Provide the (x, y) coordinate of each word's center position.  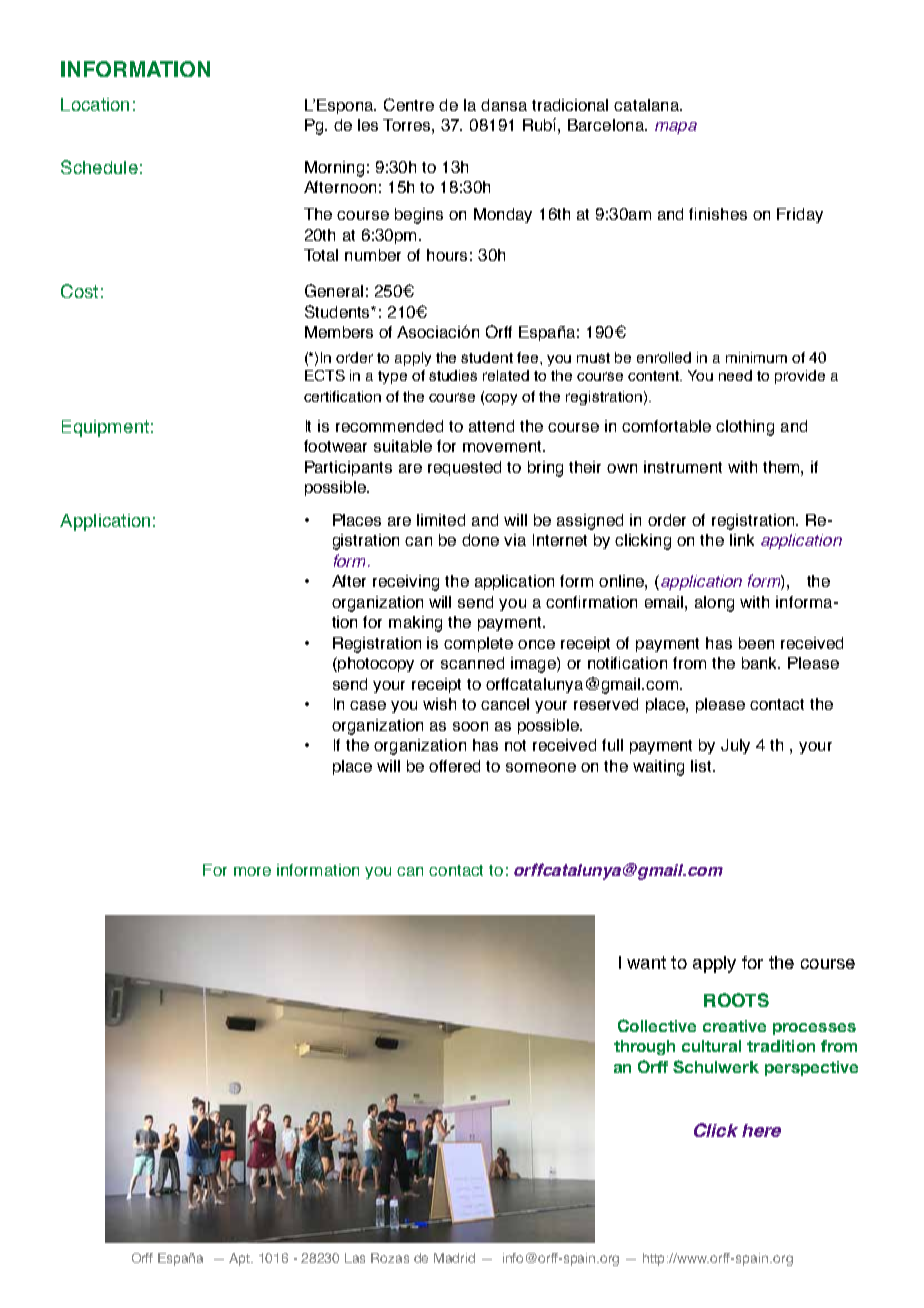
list (702, 766)
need (735, 375)
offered (454, 766)
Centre (409, 104)
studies (453, 375)
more (252, 871)
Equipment (105, 428)
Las (355, 1258)
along (714, 604)
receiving (406, 583)
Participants (348, 468)
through (644, 1047)
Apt (241, 1259)
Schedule (99, 167)
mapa (676, 128)
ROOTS (736, 1000)
